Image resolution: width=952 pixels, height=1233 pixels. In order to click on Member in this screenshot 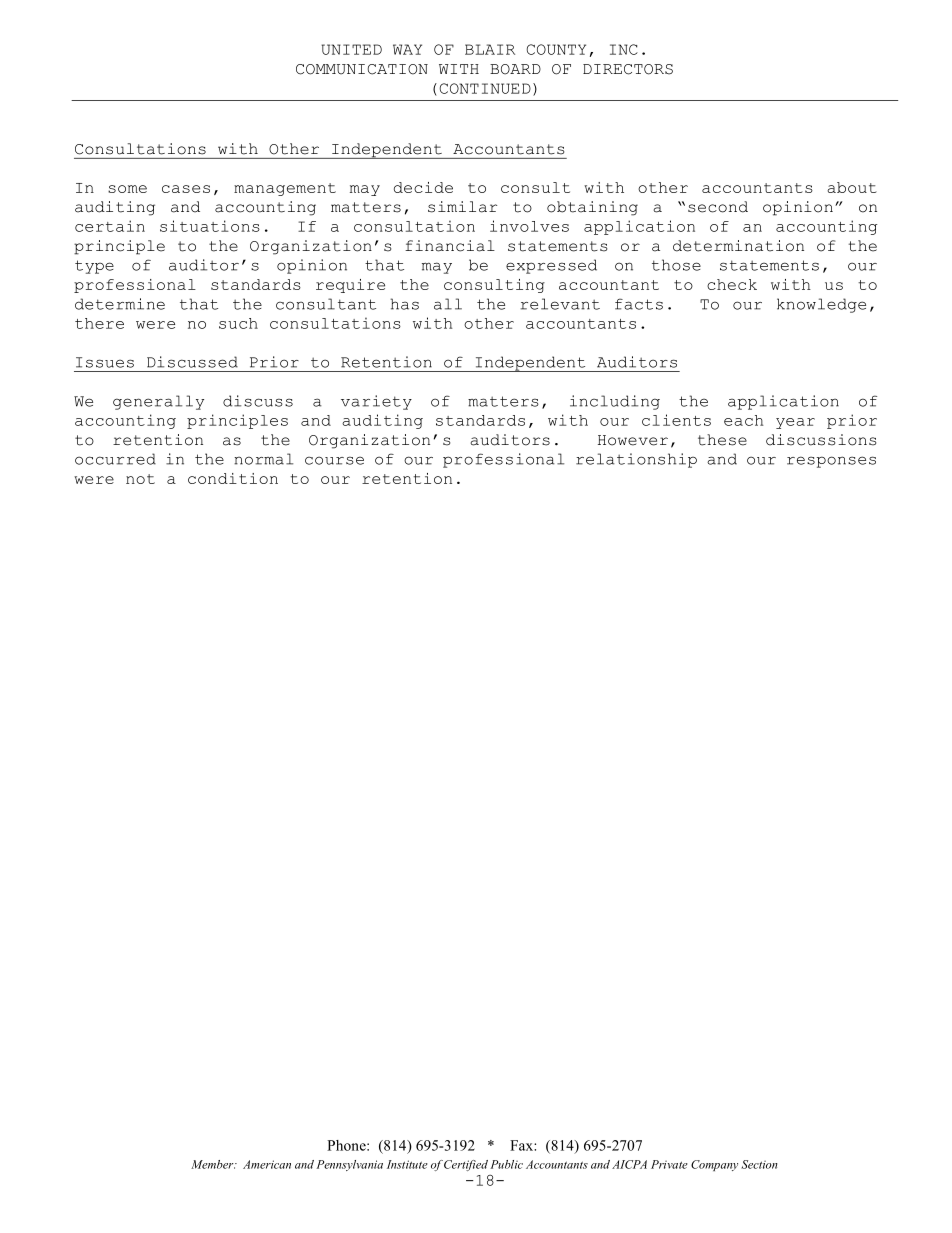, I will do `click(213, 1164)`.
